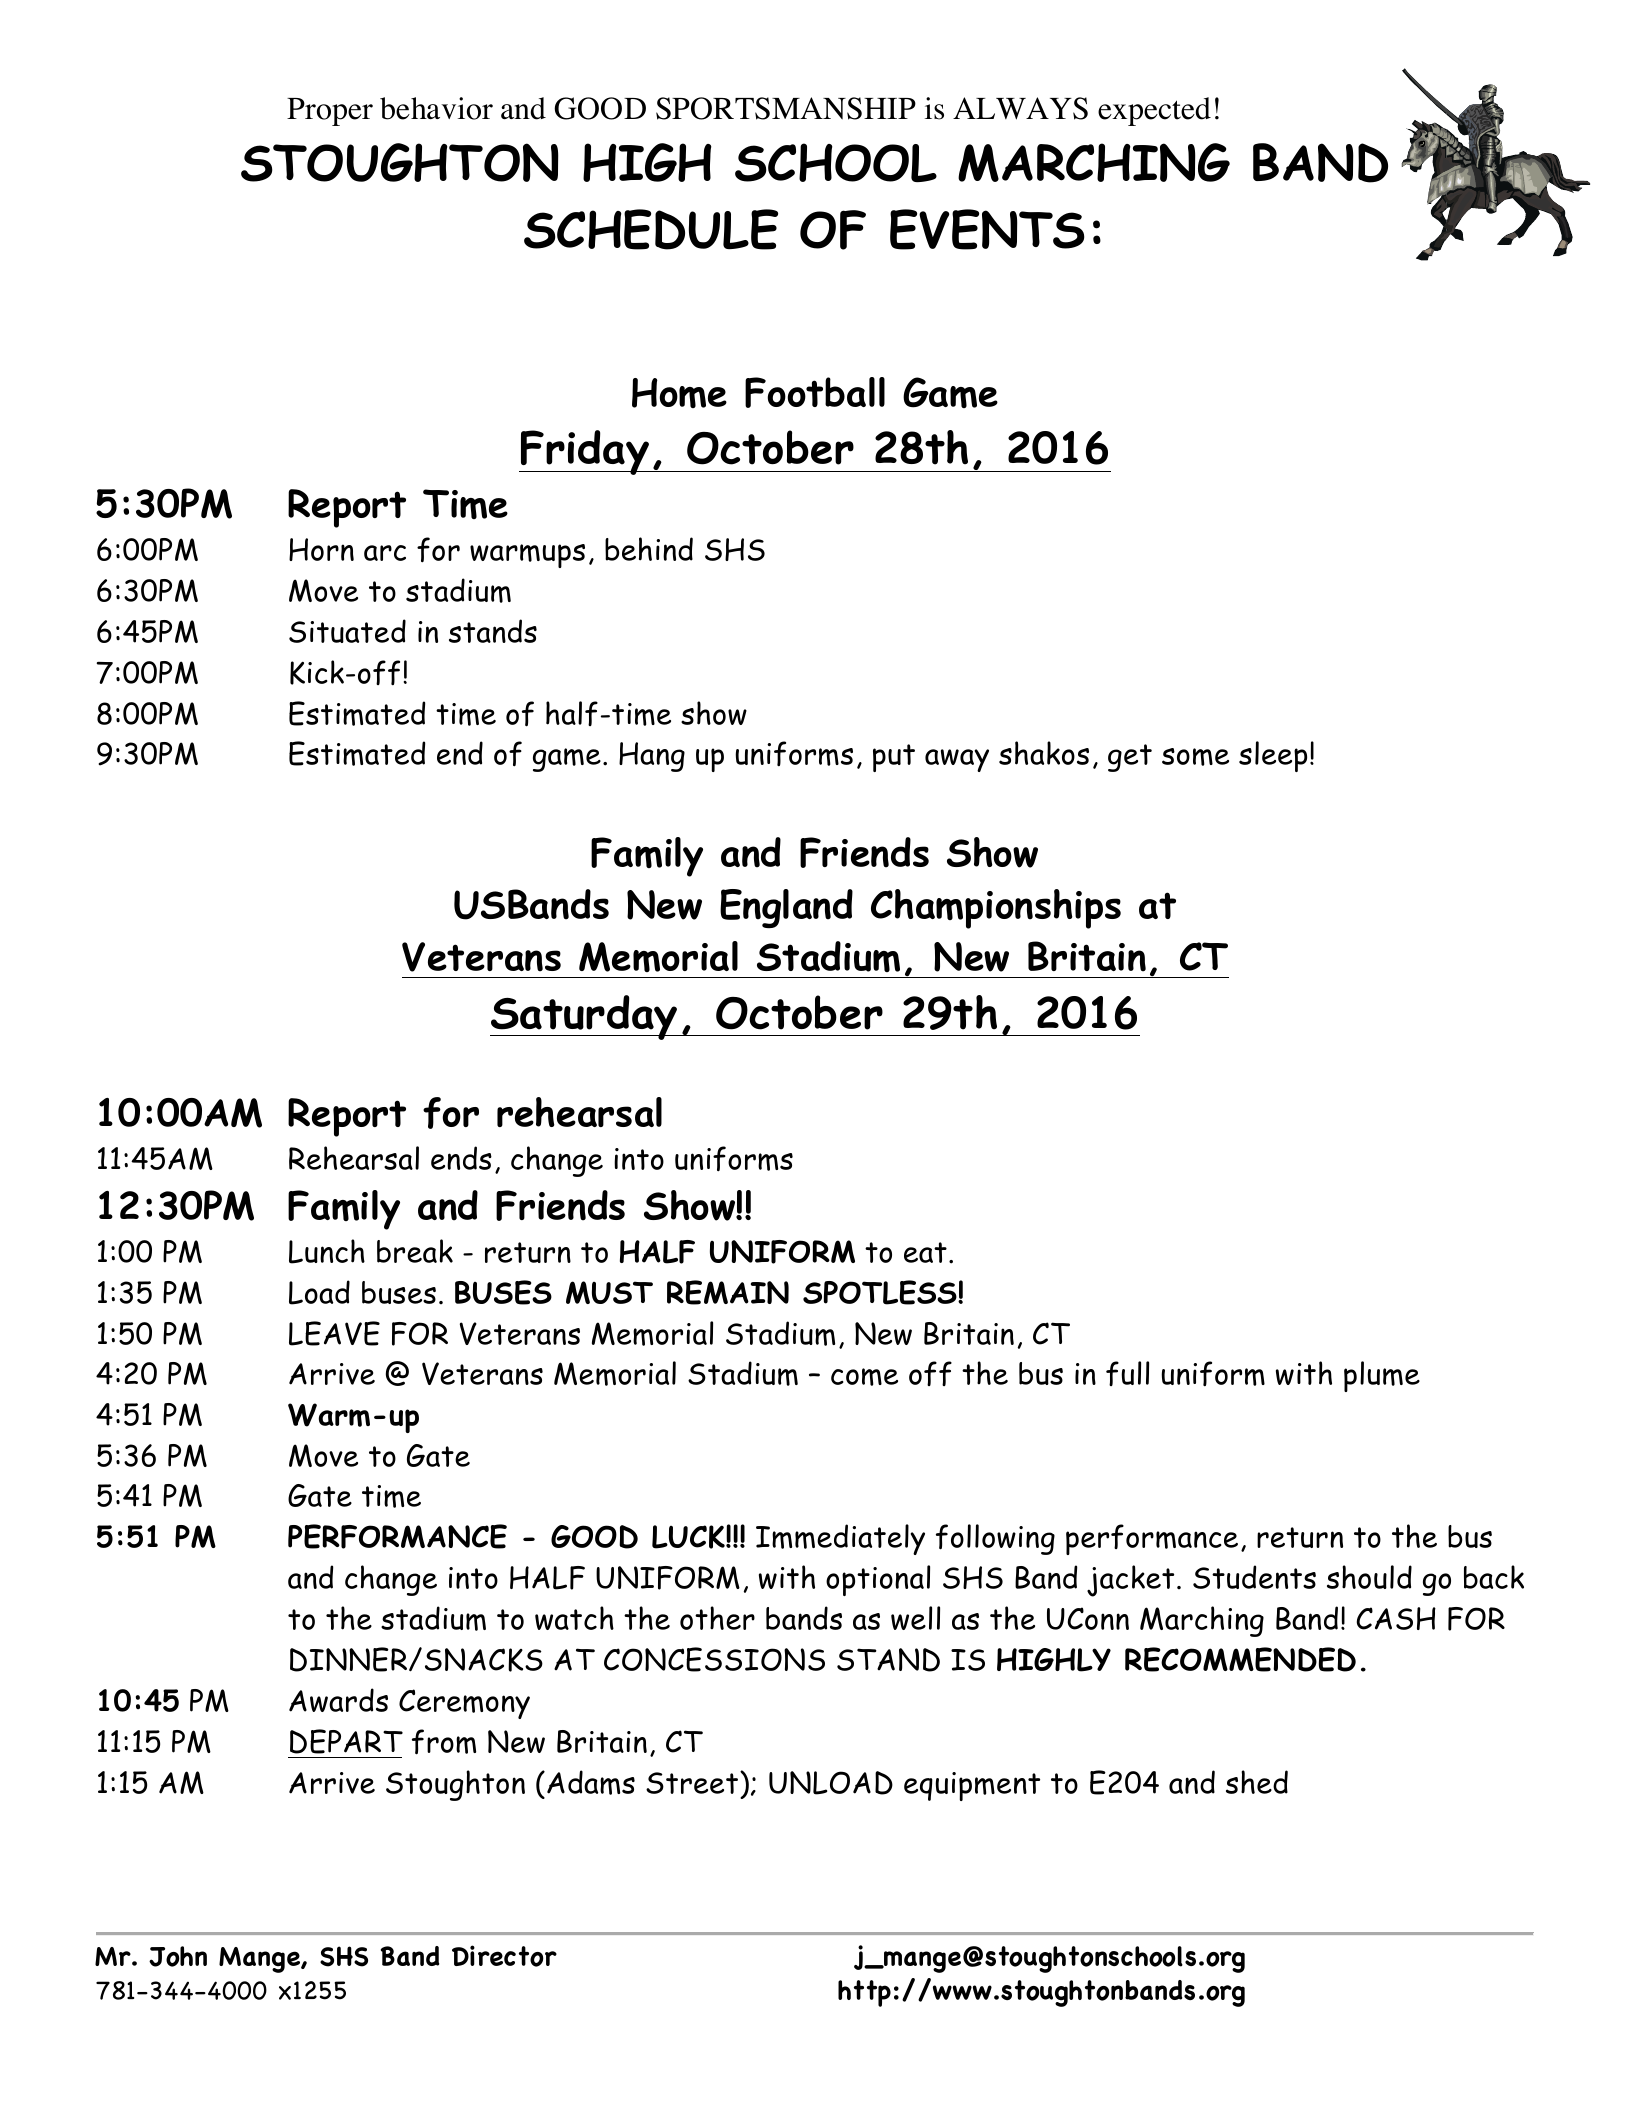 The image size is (1630, 2109). Describe the element at coordinates (178, 1956) in the screenshot. I see `John` at that location.
